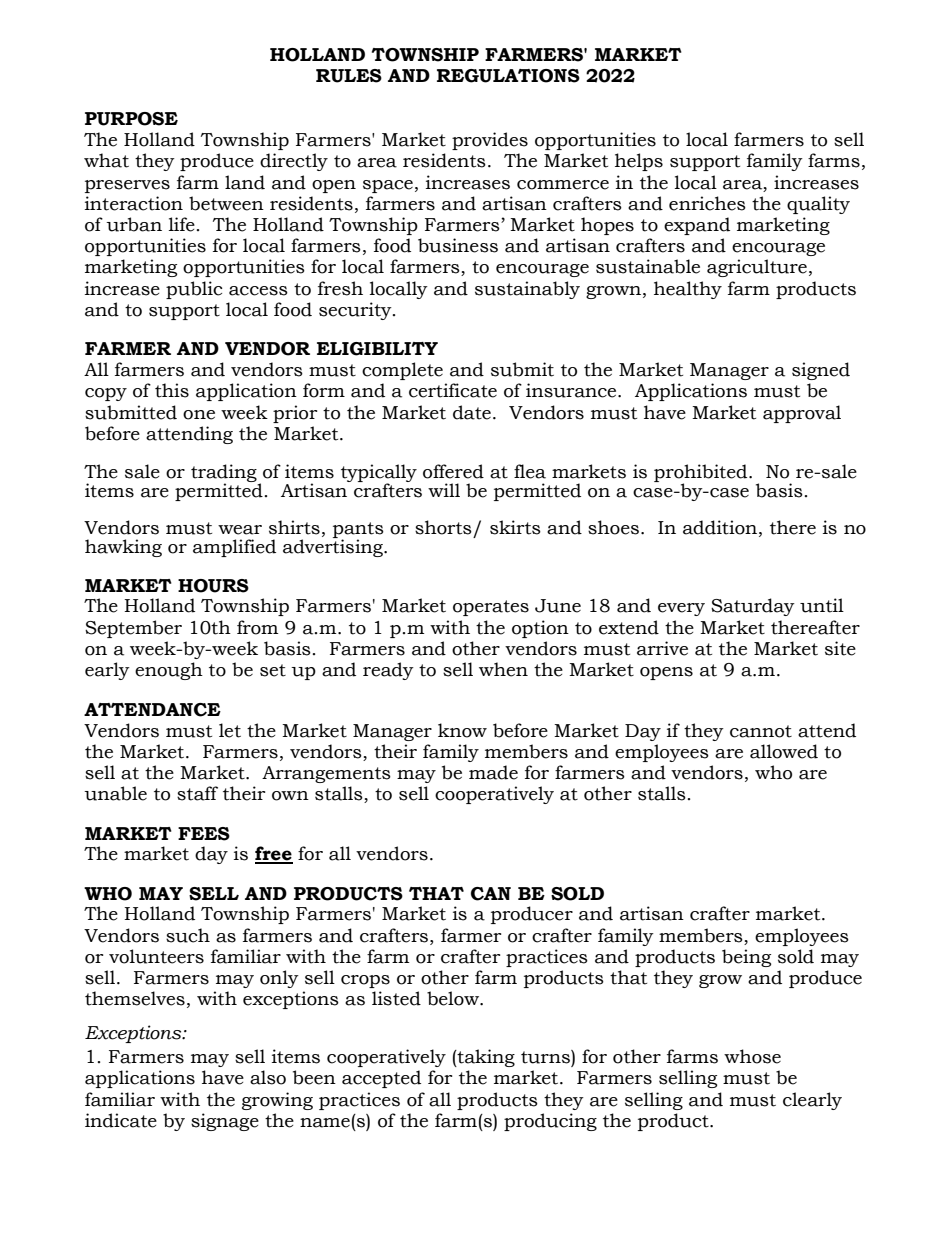 This page has height=1233, width=952. What do you see at coordinates (491, 608) in the page?
I see `operates` at bounding box center [491, 608].
